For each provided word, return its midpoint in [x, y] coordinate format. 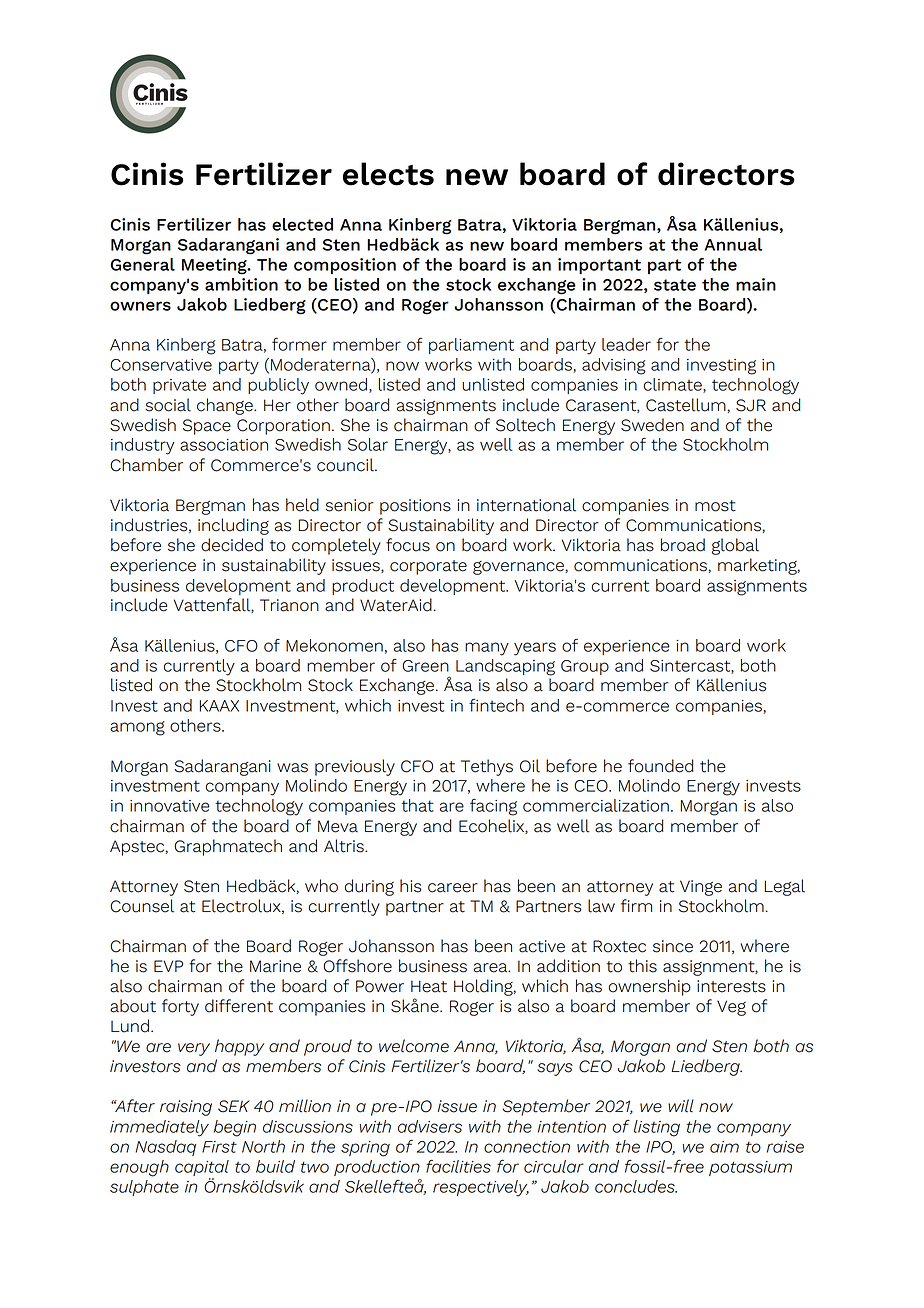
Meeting [215, 266]
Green [425, 666]
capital [202, 1169]
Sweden [652, 425]
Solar [368, 444]
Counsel [142, 906]
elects [388, 174]
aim [724, 1147]
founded [660, 766]
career [453, 888]
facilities [458, 1166]
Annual [733, 244]
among [137, 728]
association [224, 445]
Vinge [701, 888]
